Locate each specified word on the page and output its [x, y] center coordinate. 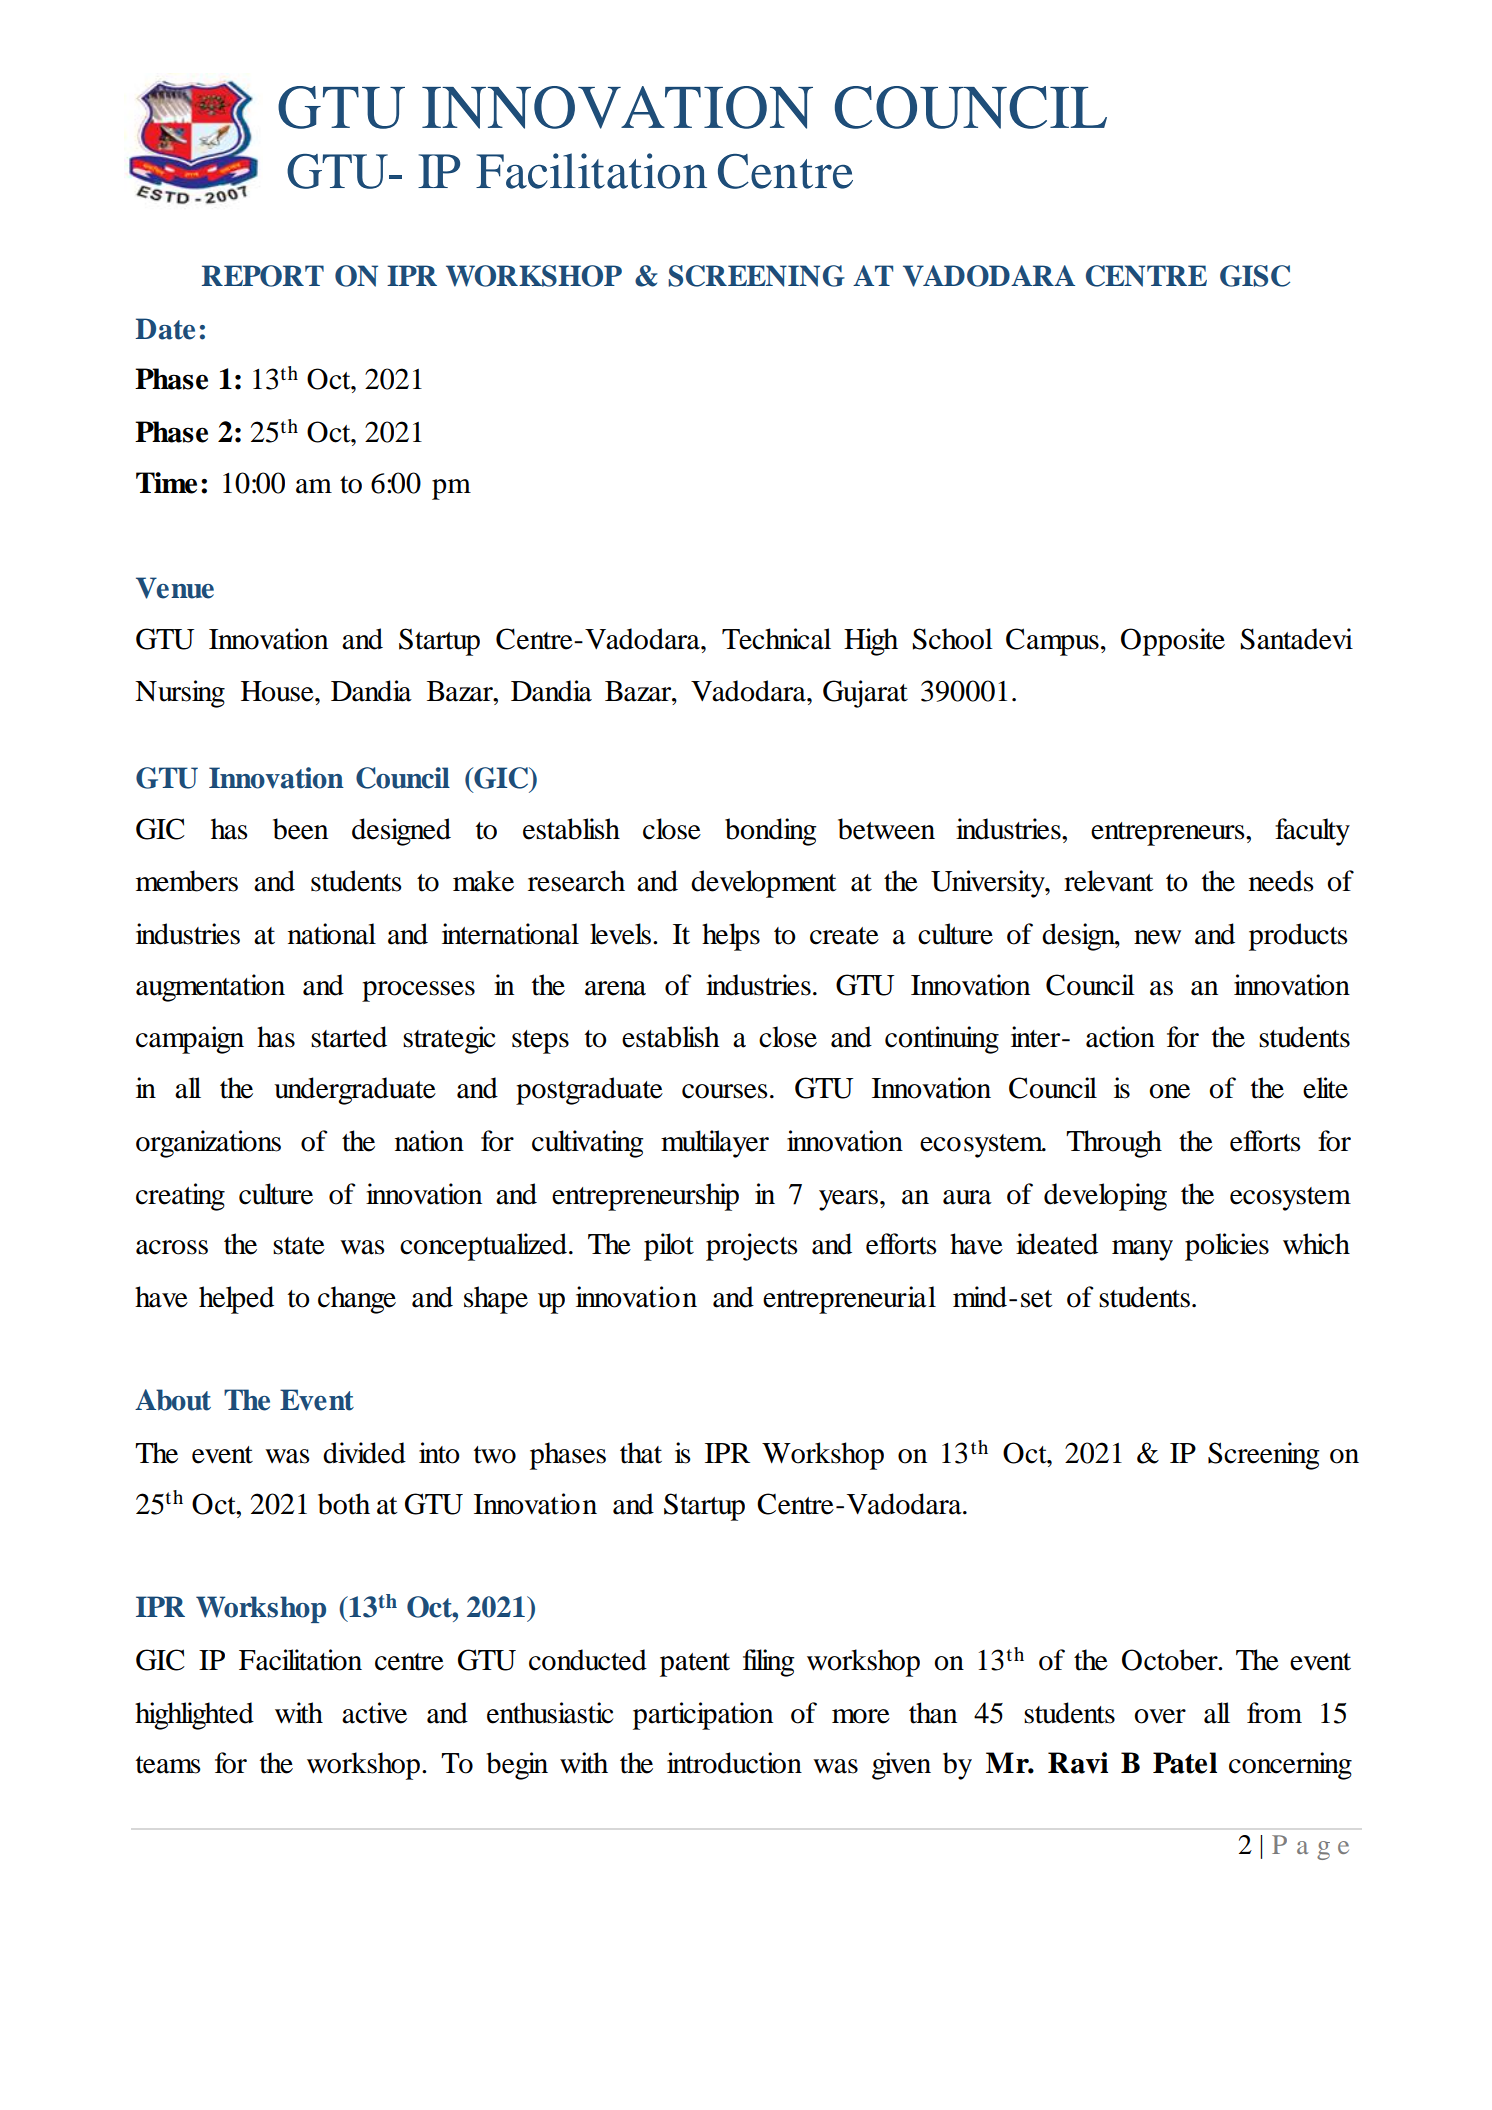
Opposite [1173, 642]
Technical [776, 639]
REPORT [263, 276]
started [349, 1037]
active [374, 1713]
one [1169, 1091]
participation [703, 1716]
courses [725, 1091]
